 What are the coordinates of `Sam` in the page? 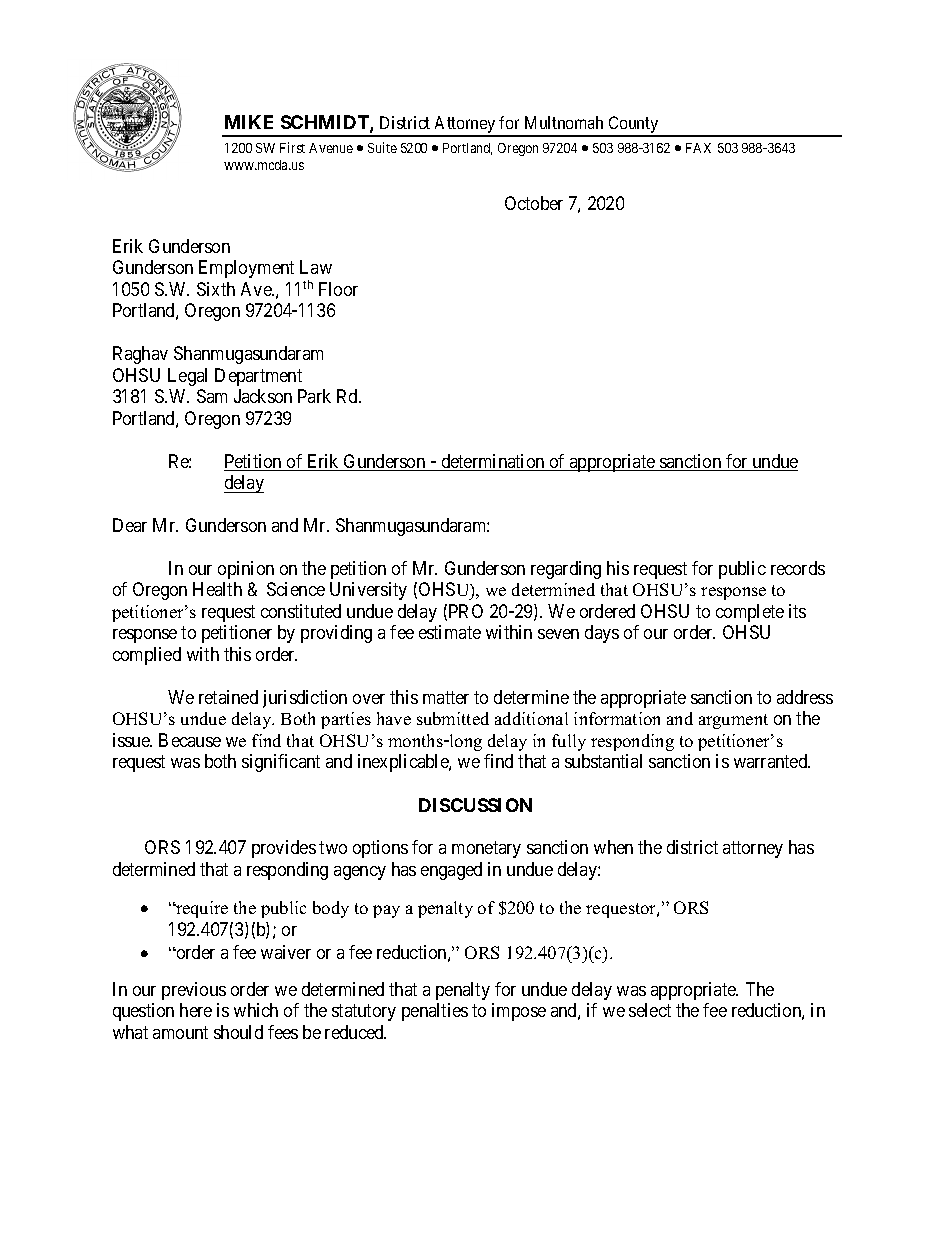 It's located at (212, 396).
